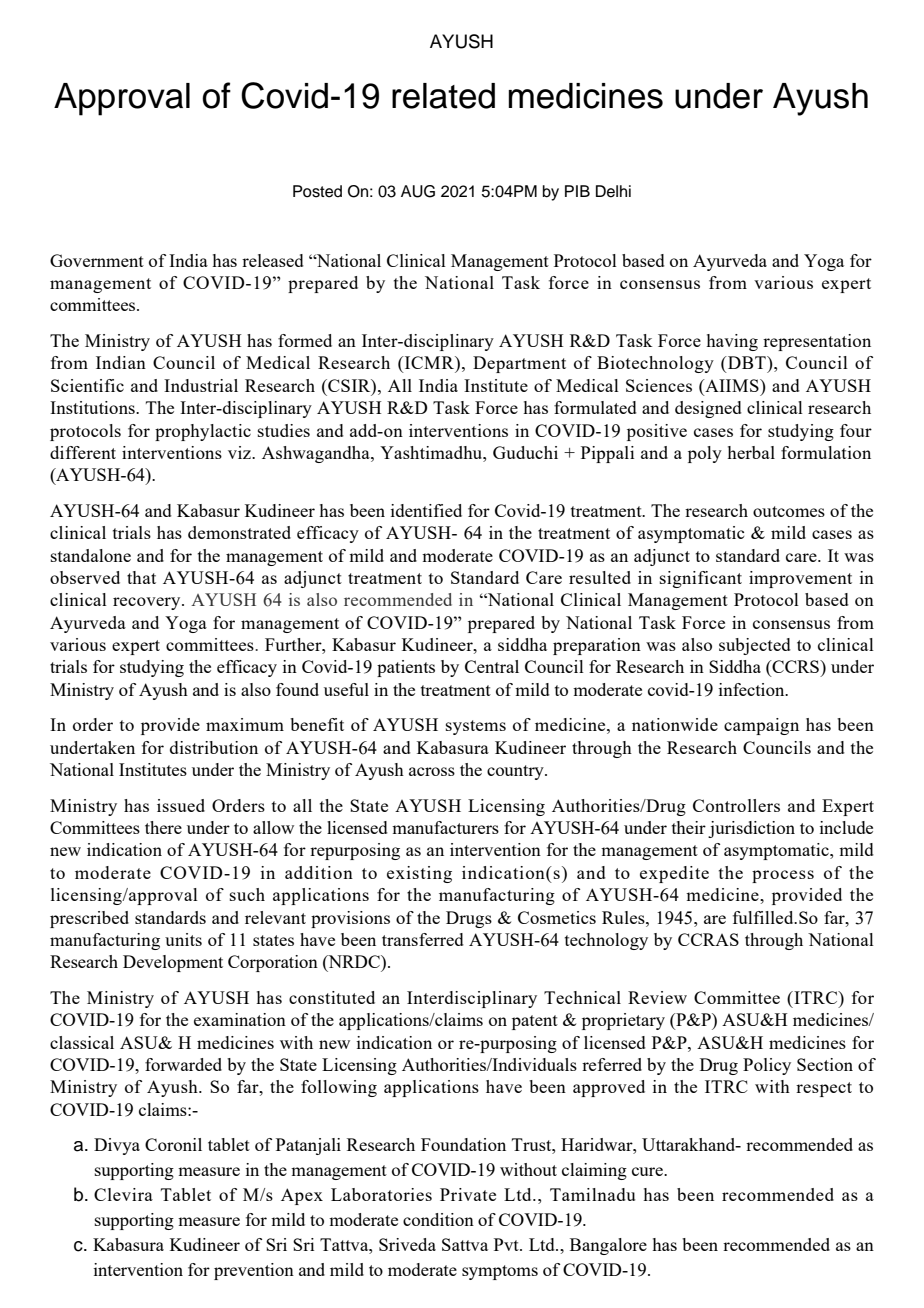 The width and height of the screenshot is (924, 1308). What do you see at coordinates (245, 724) in the screenshot?
I see `maximum` at bounding box center [245, 724].
